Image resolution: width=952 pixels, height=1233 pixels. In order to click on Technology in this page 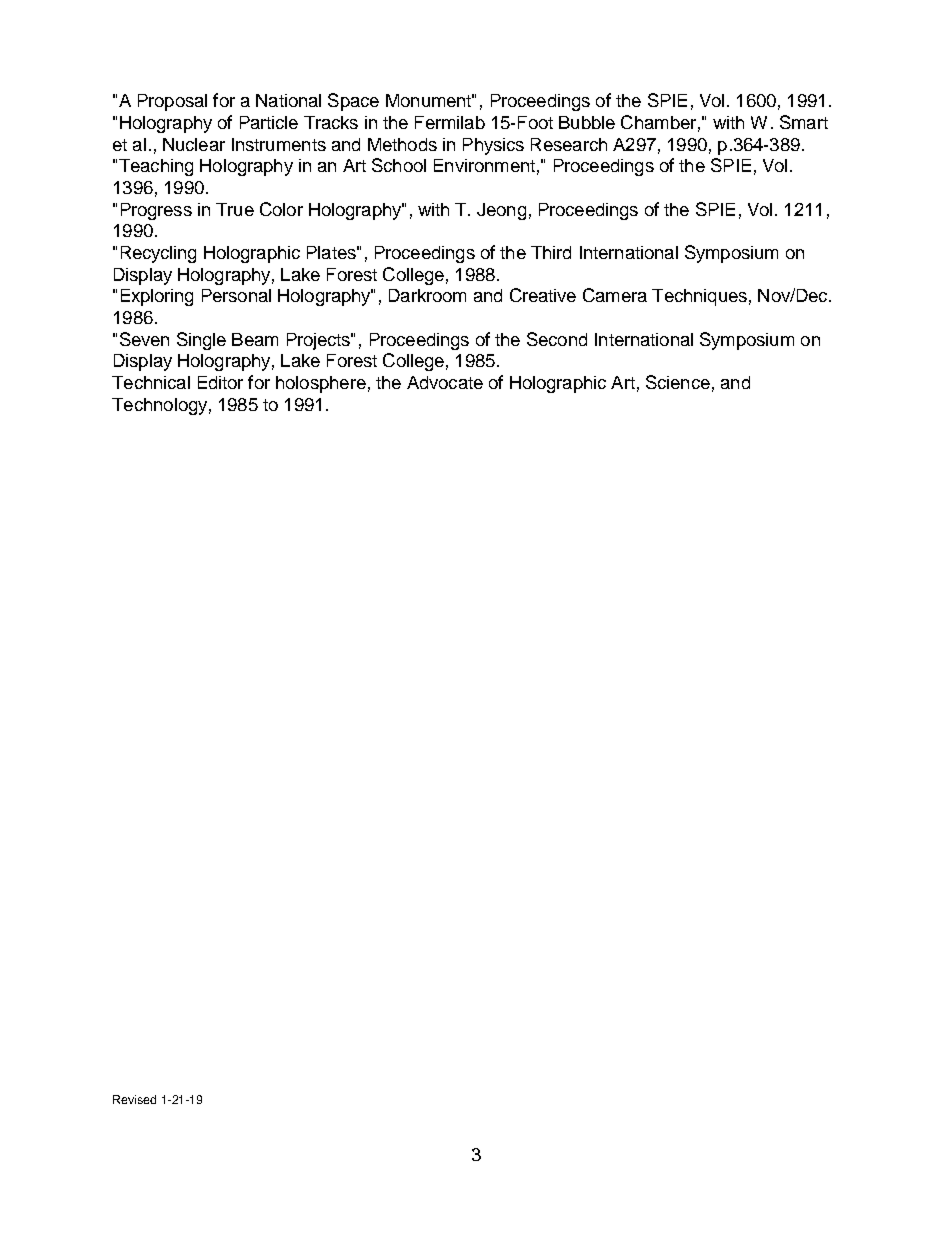, I will do `click(159, 406)`.
